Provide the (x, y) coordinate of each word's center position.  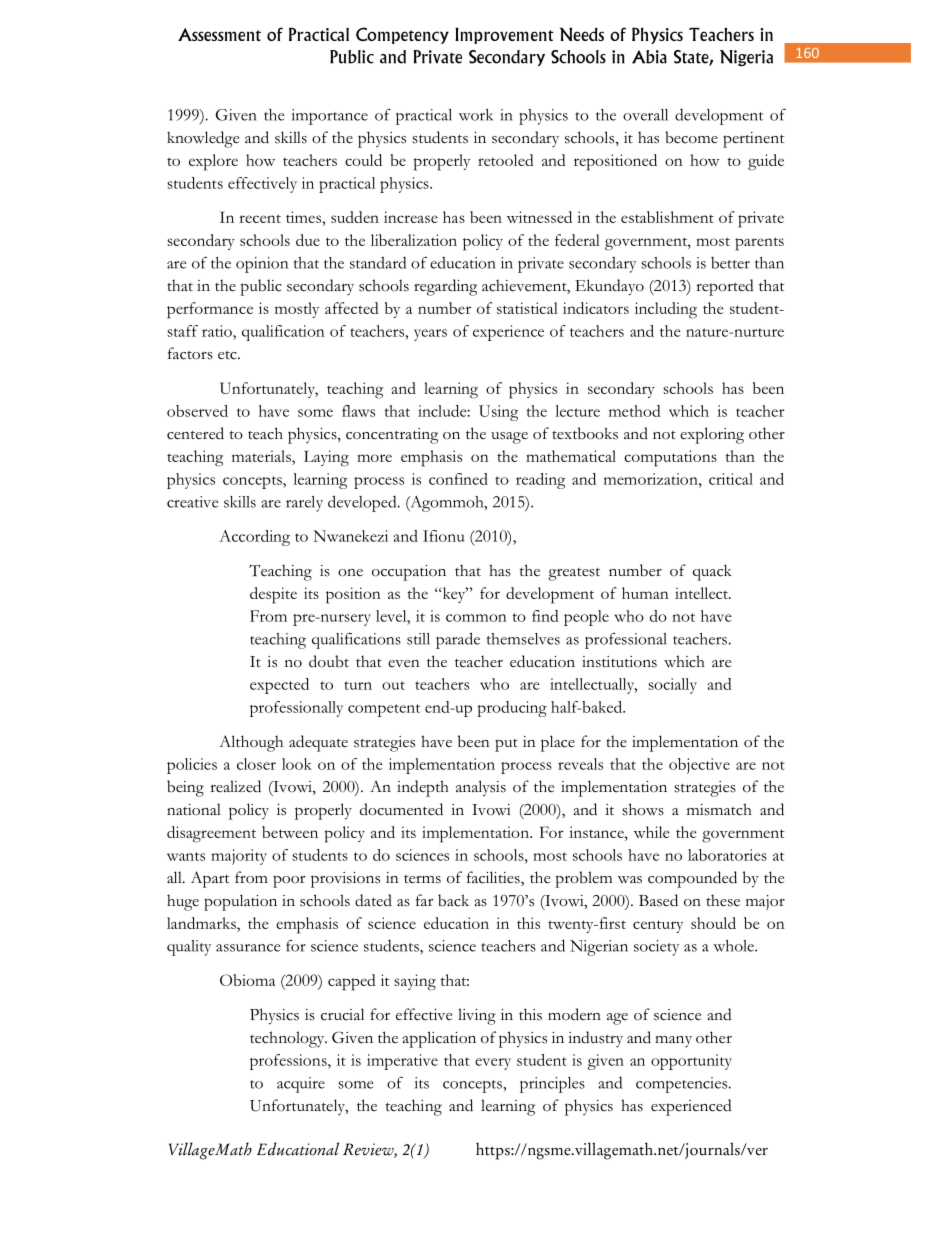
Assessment (219, 34)
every (493, 1064)
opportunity (691, 1062)
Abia (649, 57)
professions (289, 1062)
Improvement (504, 36)
